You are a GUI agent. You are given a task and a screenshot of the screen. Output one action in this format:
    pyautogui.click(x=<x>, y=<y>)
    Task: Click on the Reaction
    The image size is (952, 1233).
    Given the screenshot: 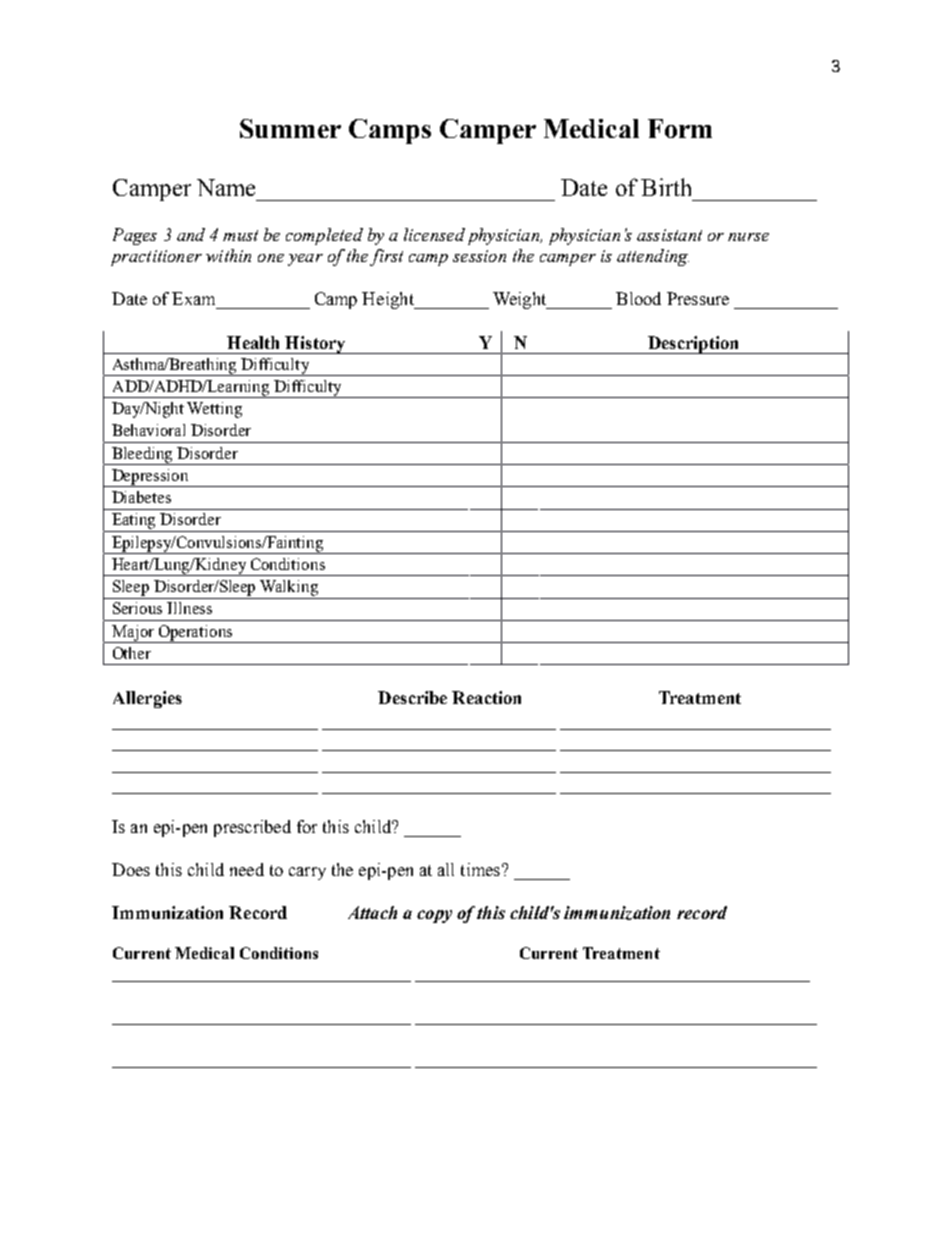 What is the action you would take?
    pyautogui.click(x=486, y=697)
